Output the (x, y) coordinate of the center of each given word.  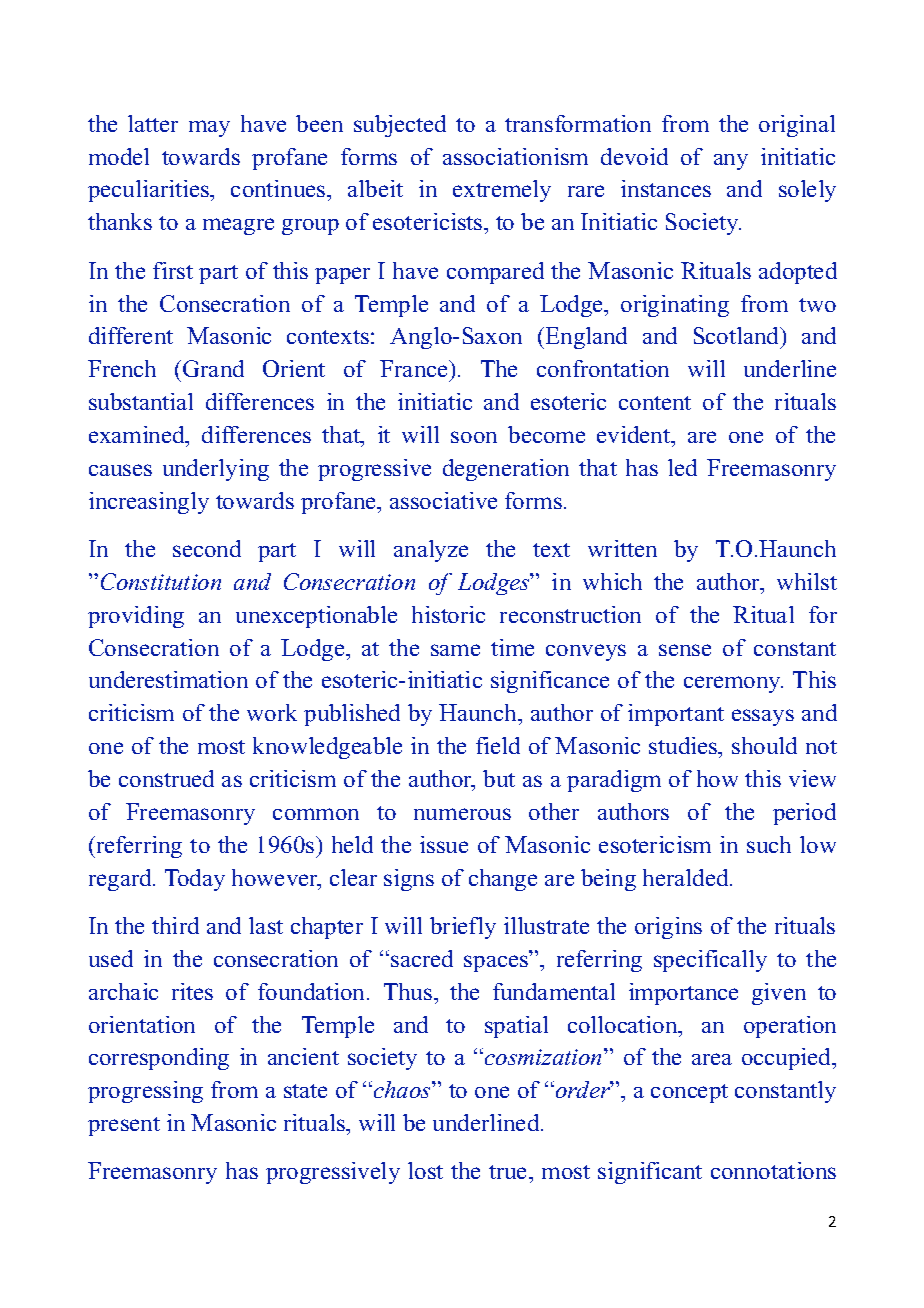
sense (685, 650)
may (209, 128)
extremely (502, 191)
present (124, 1126)
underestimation (168, 679)
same (455, 650)
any (731, 162)
